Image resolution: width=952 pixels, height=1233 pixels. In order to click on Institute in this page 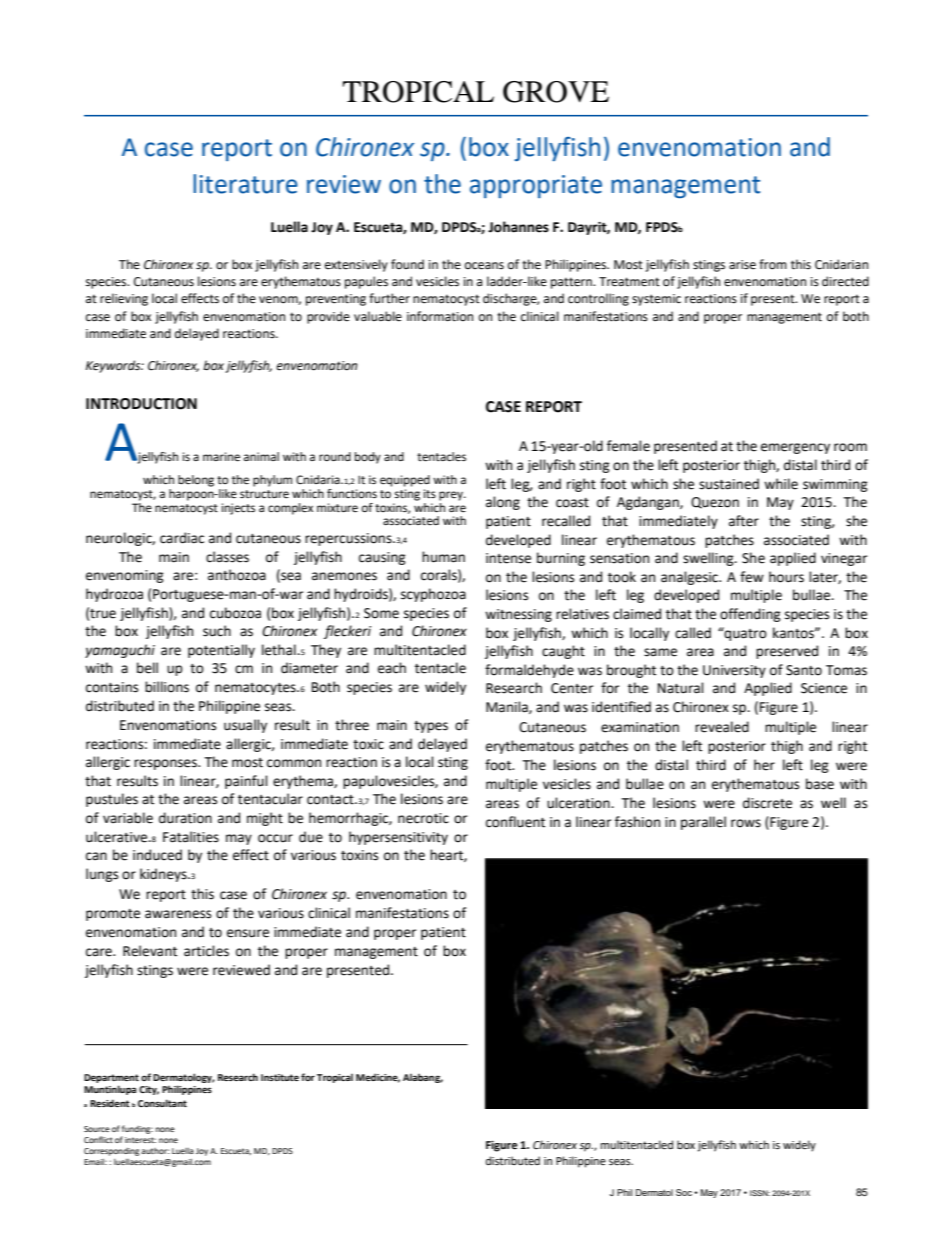, I will do `click(280, 1077)`.
